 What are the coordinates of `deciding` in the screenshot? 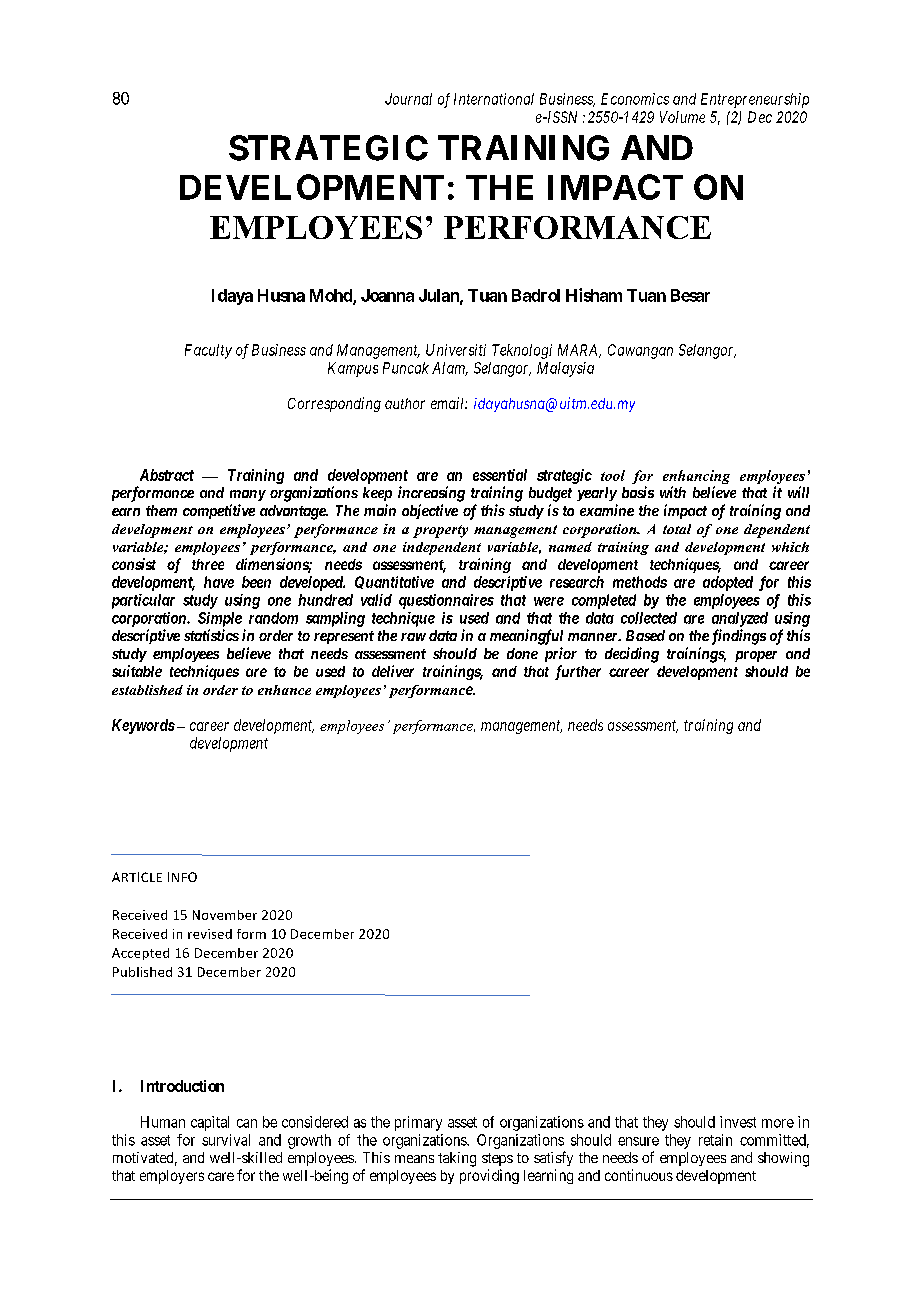 It's located at (632, 655).
